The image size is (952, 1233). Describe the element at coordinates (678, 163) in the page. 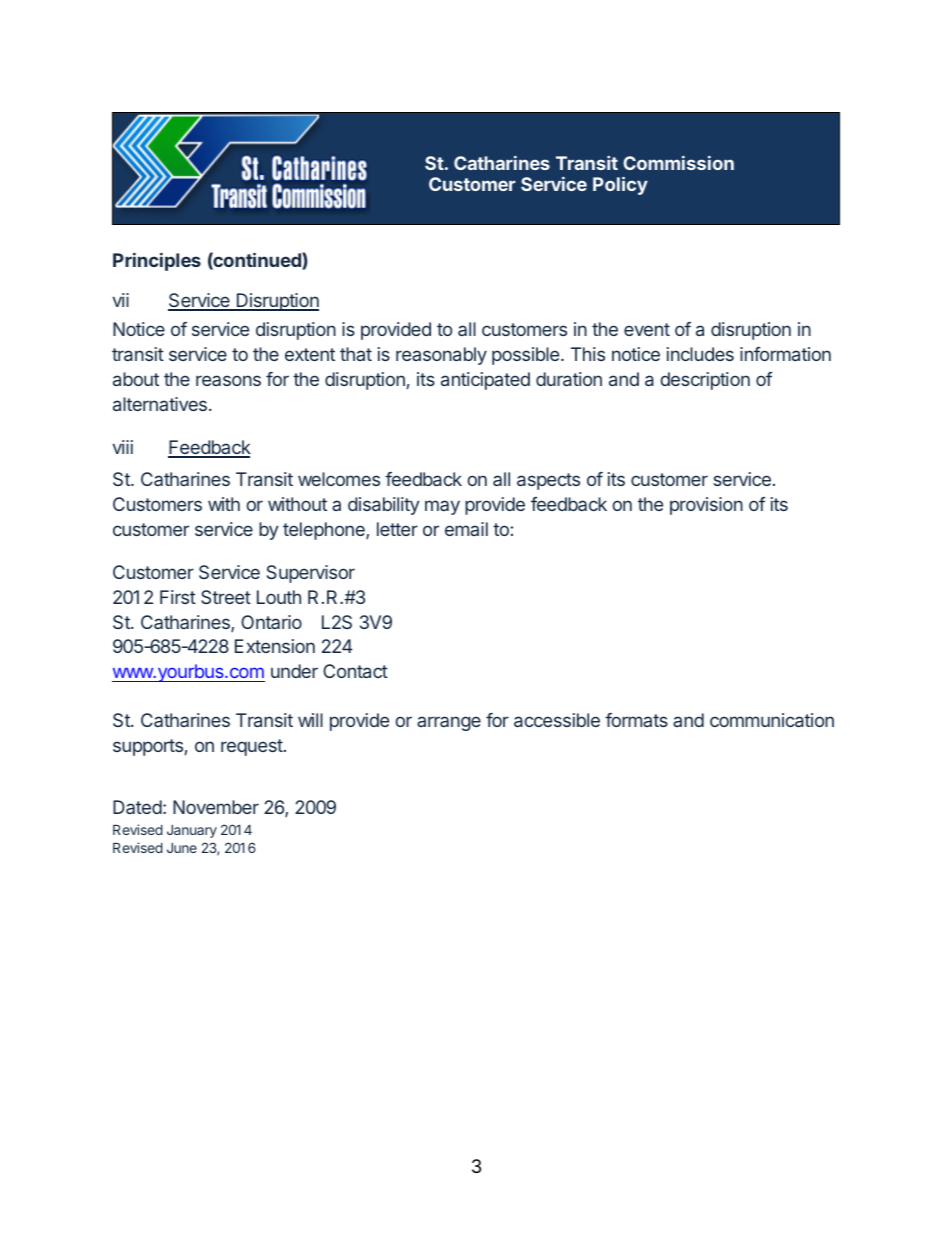

I see `Commission` at that location.
